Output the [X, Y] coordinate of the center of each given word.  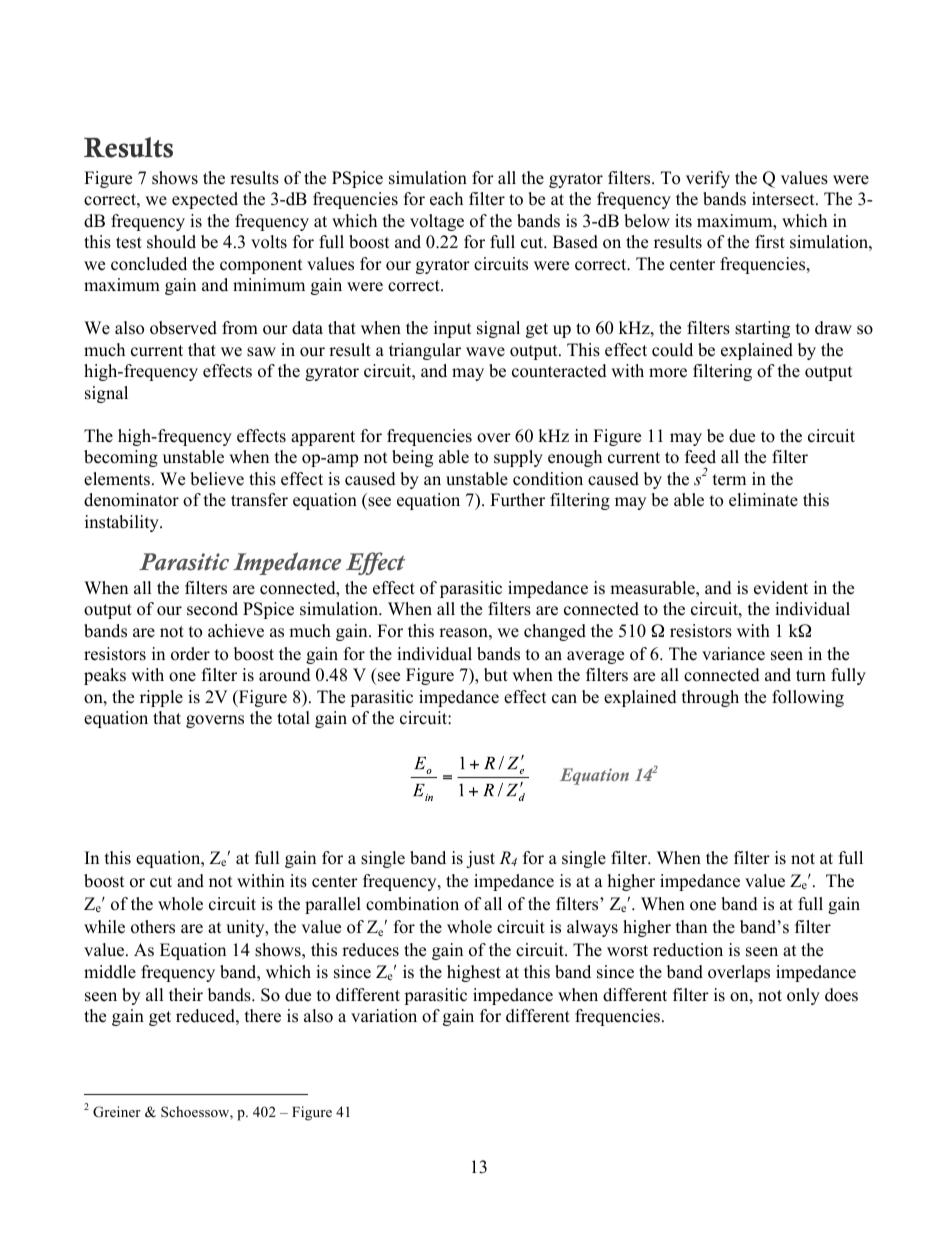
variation [384, 1016]
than [691, 926]
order [190, 654]
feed [700, 457]
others [153, 927]
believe [217, 479]
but [496, 675]
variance [733, 654]
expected [205, 200]
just [480, 859]
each [446, 199]
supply [518, 458]
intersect [784, 199]
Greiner [117, 1112]
